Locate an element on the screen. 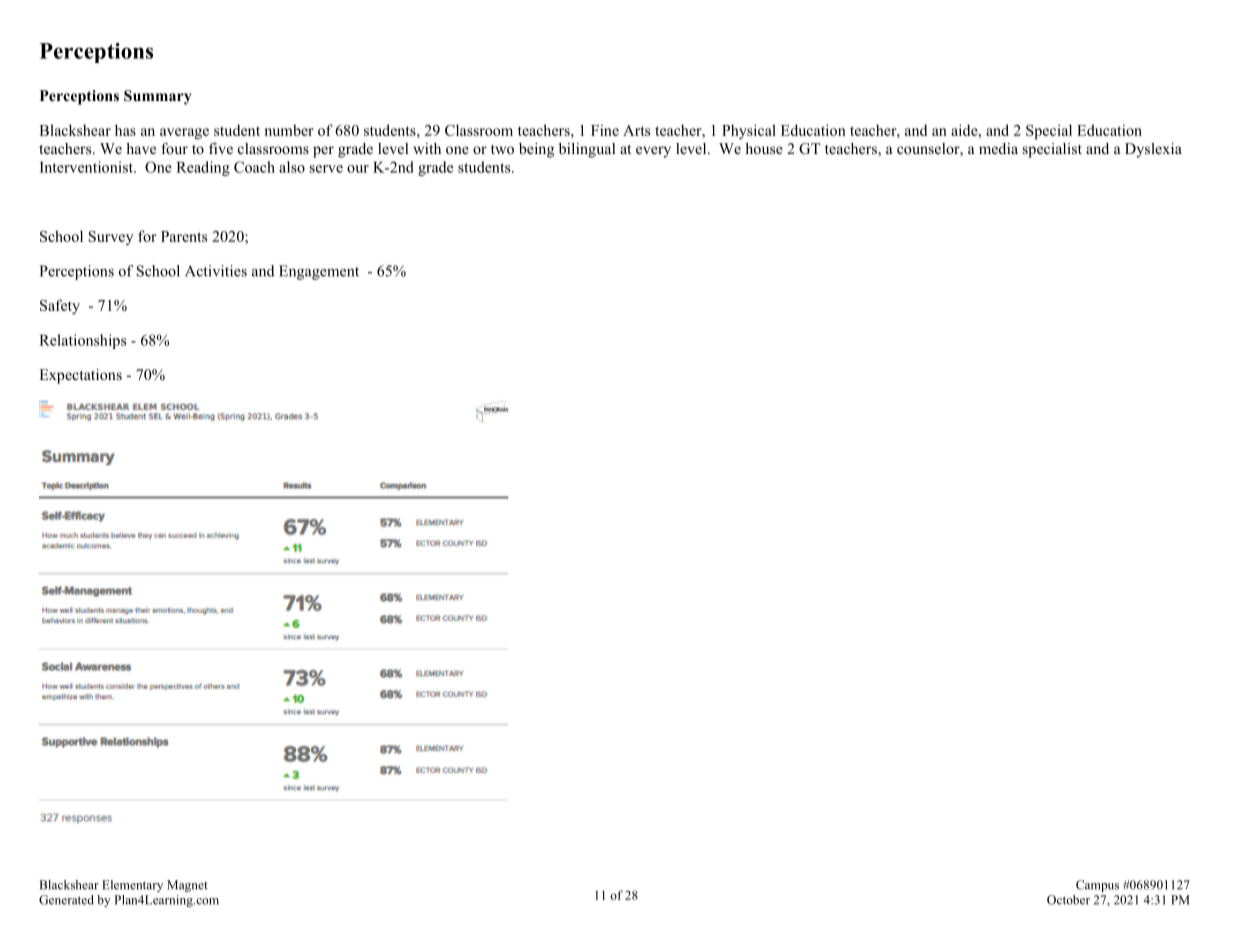 The image size is (1233, 952). Expectations is located at coordinates (80, 376).
